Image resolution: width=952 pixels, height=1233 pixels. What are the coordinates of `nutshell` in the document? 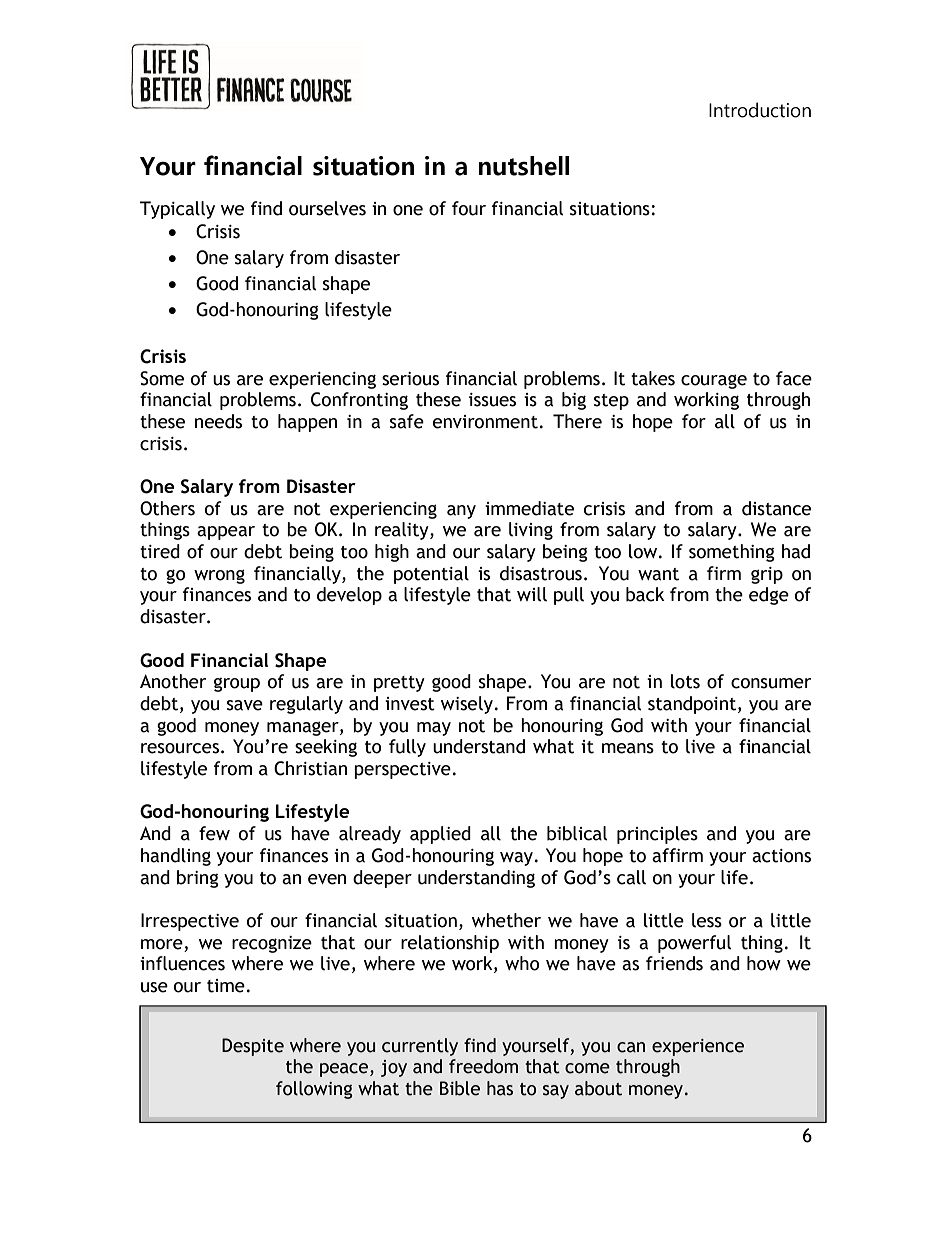 It's located at (524, 166).
